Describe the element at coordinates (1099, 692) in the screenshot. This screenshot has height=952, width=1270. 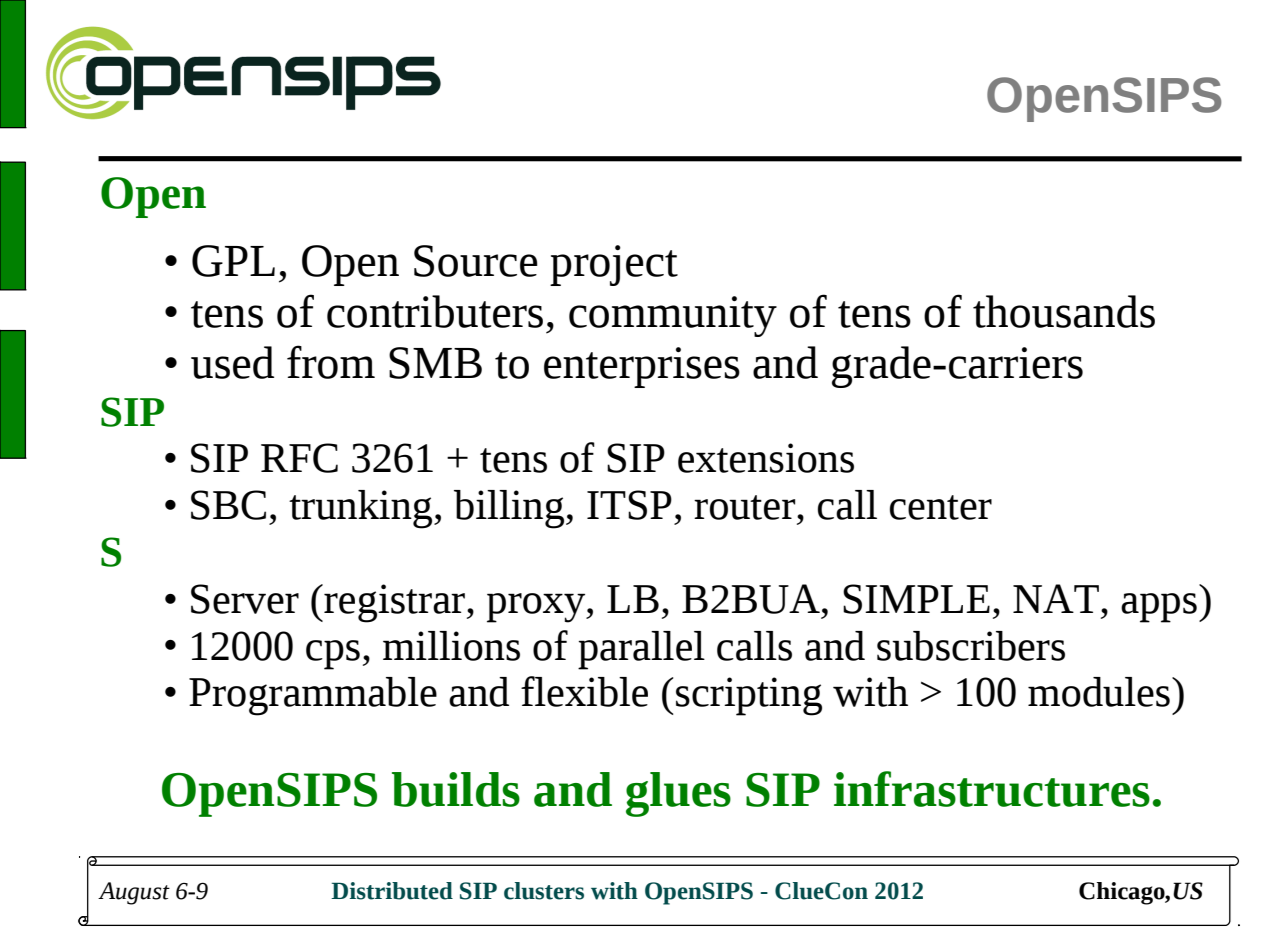
I see `modules` at that location.
